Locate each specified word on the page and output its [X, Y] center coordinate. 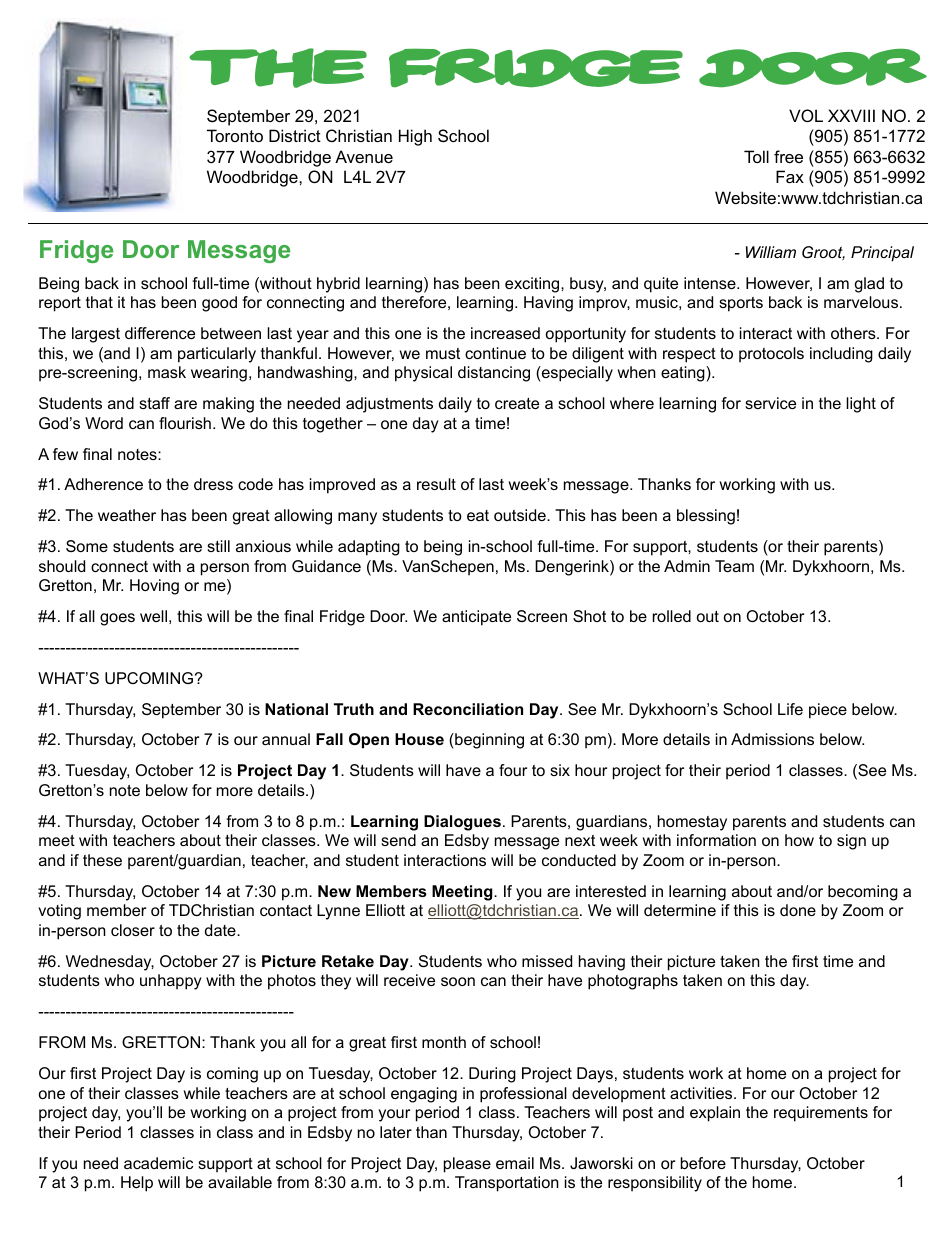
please [467, 1165]
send [398, 840]
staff [154, 403]
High [415, 137]
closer [133, 930]
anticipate [476, 618]
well [153, 616]
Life [790, 709]
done [798, 910]
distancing [494, 374]
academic [158, 1163]
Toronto [235, 135]
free [788, 156]
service [770, 403]
